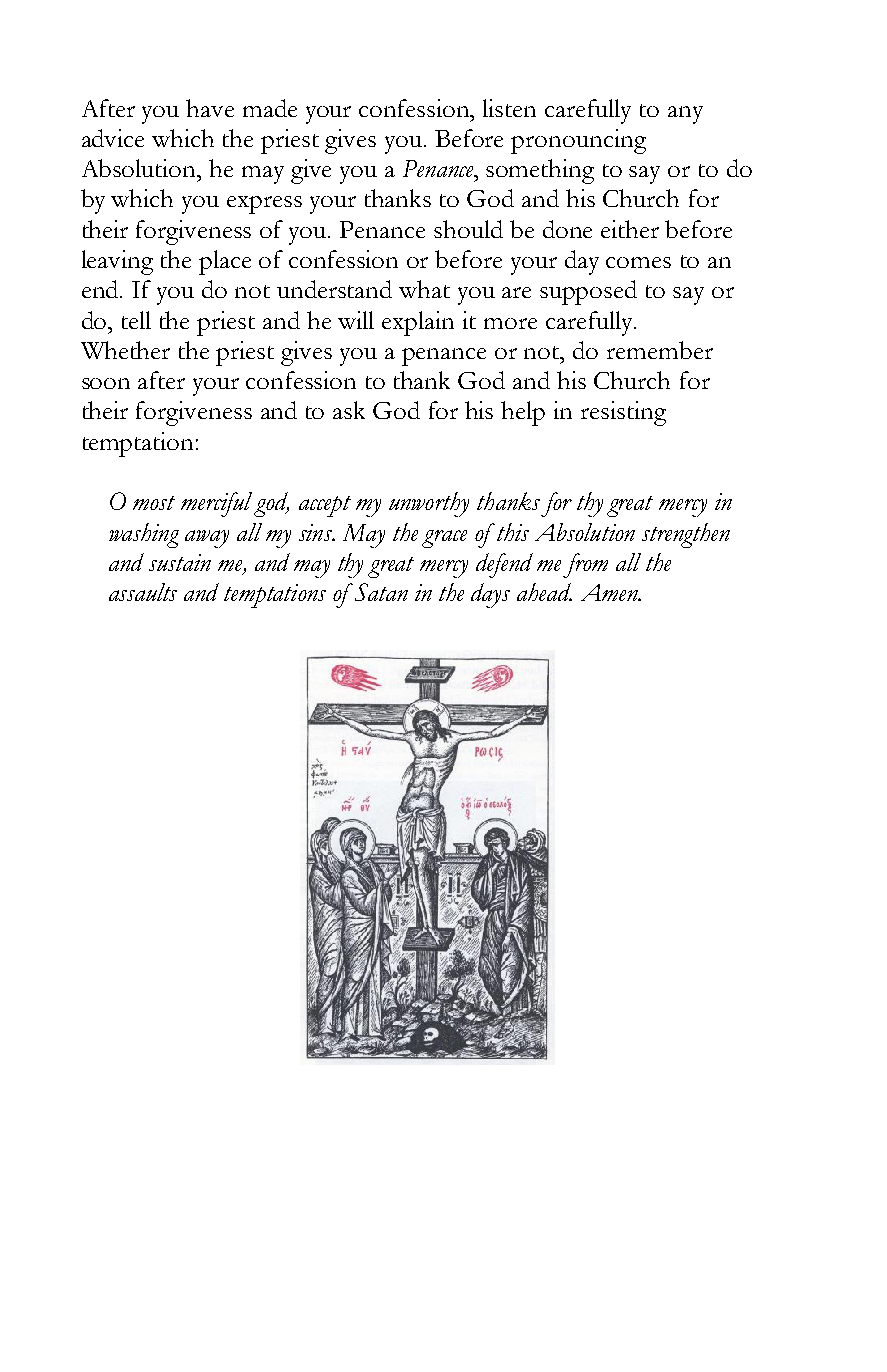  I want to click on pronouncing, so click(578, 141).
